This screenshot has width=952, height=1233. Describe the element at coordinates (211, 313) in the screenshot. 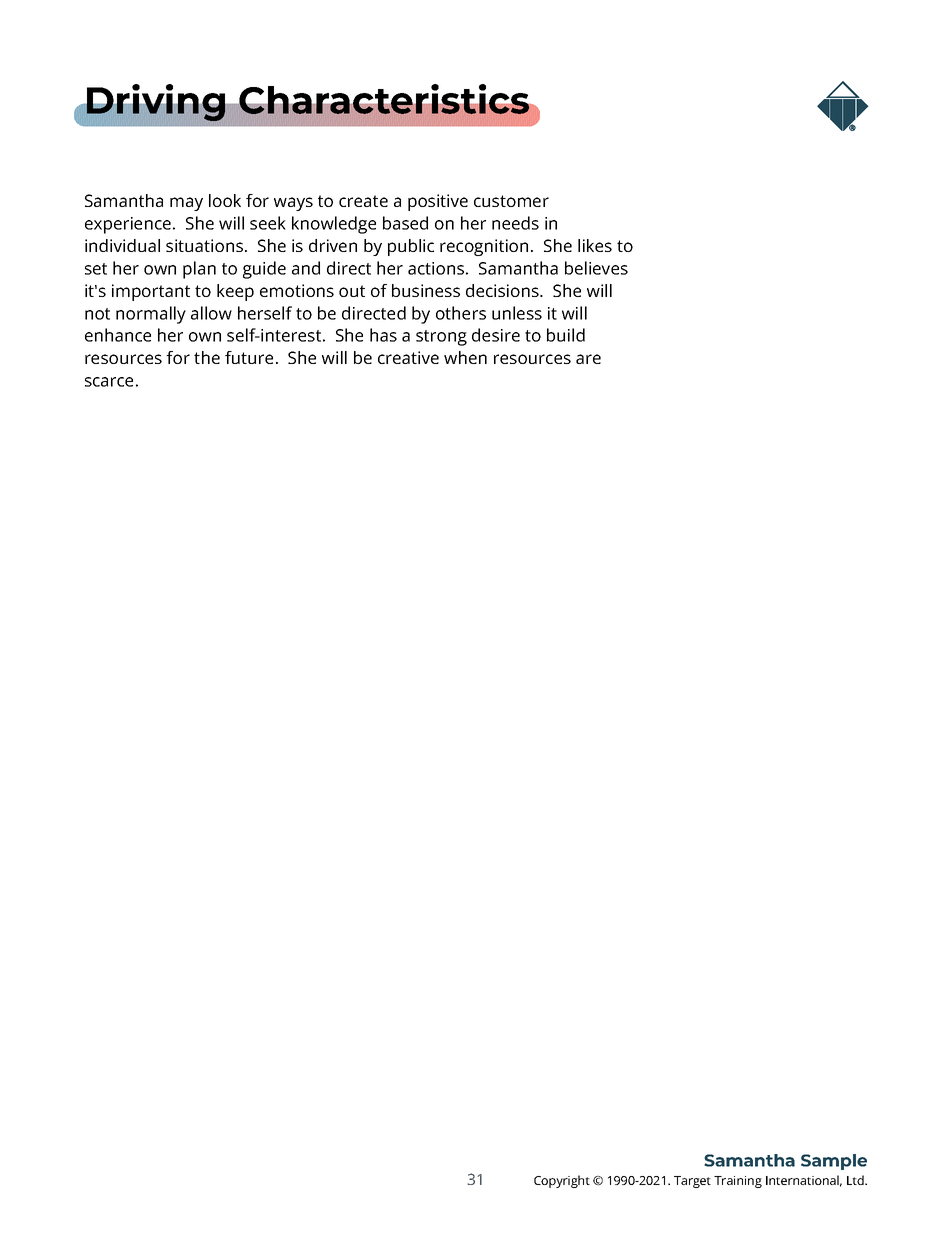

I see `allow` at that location.
